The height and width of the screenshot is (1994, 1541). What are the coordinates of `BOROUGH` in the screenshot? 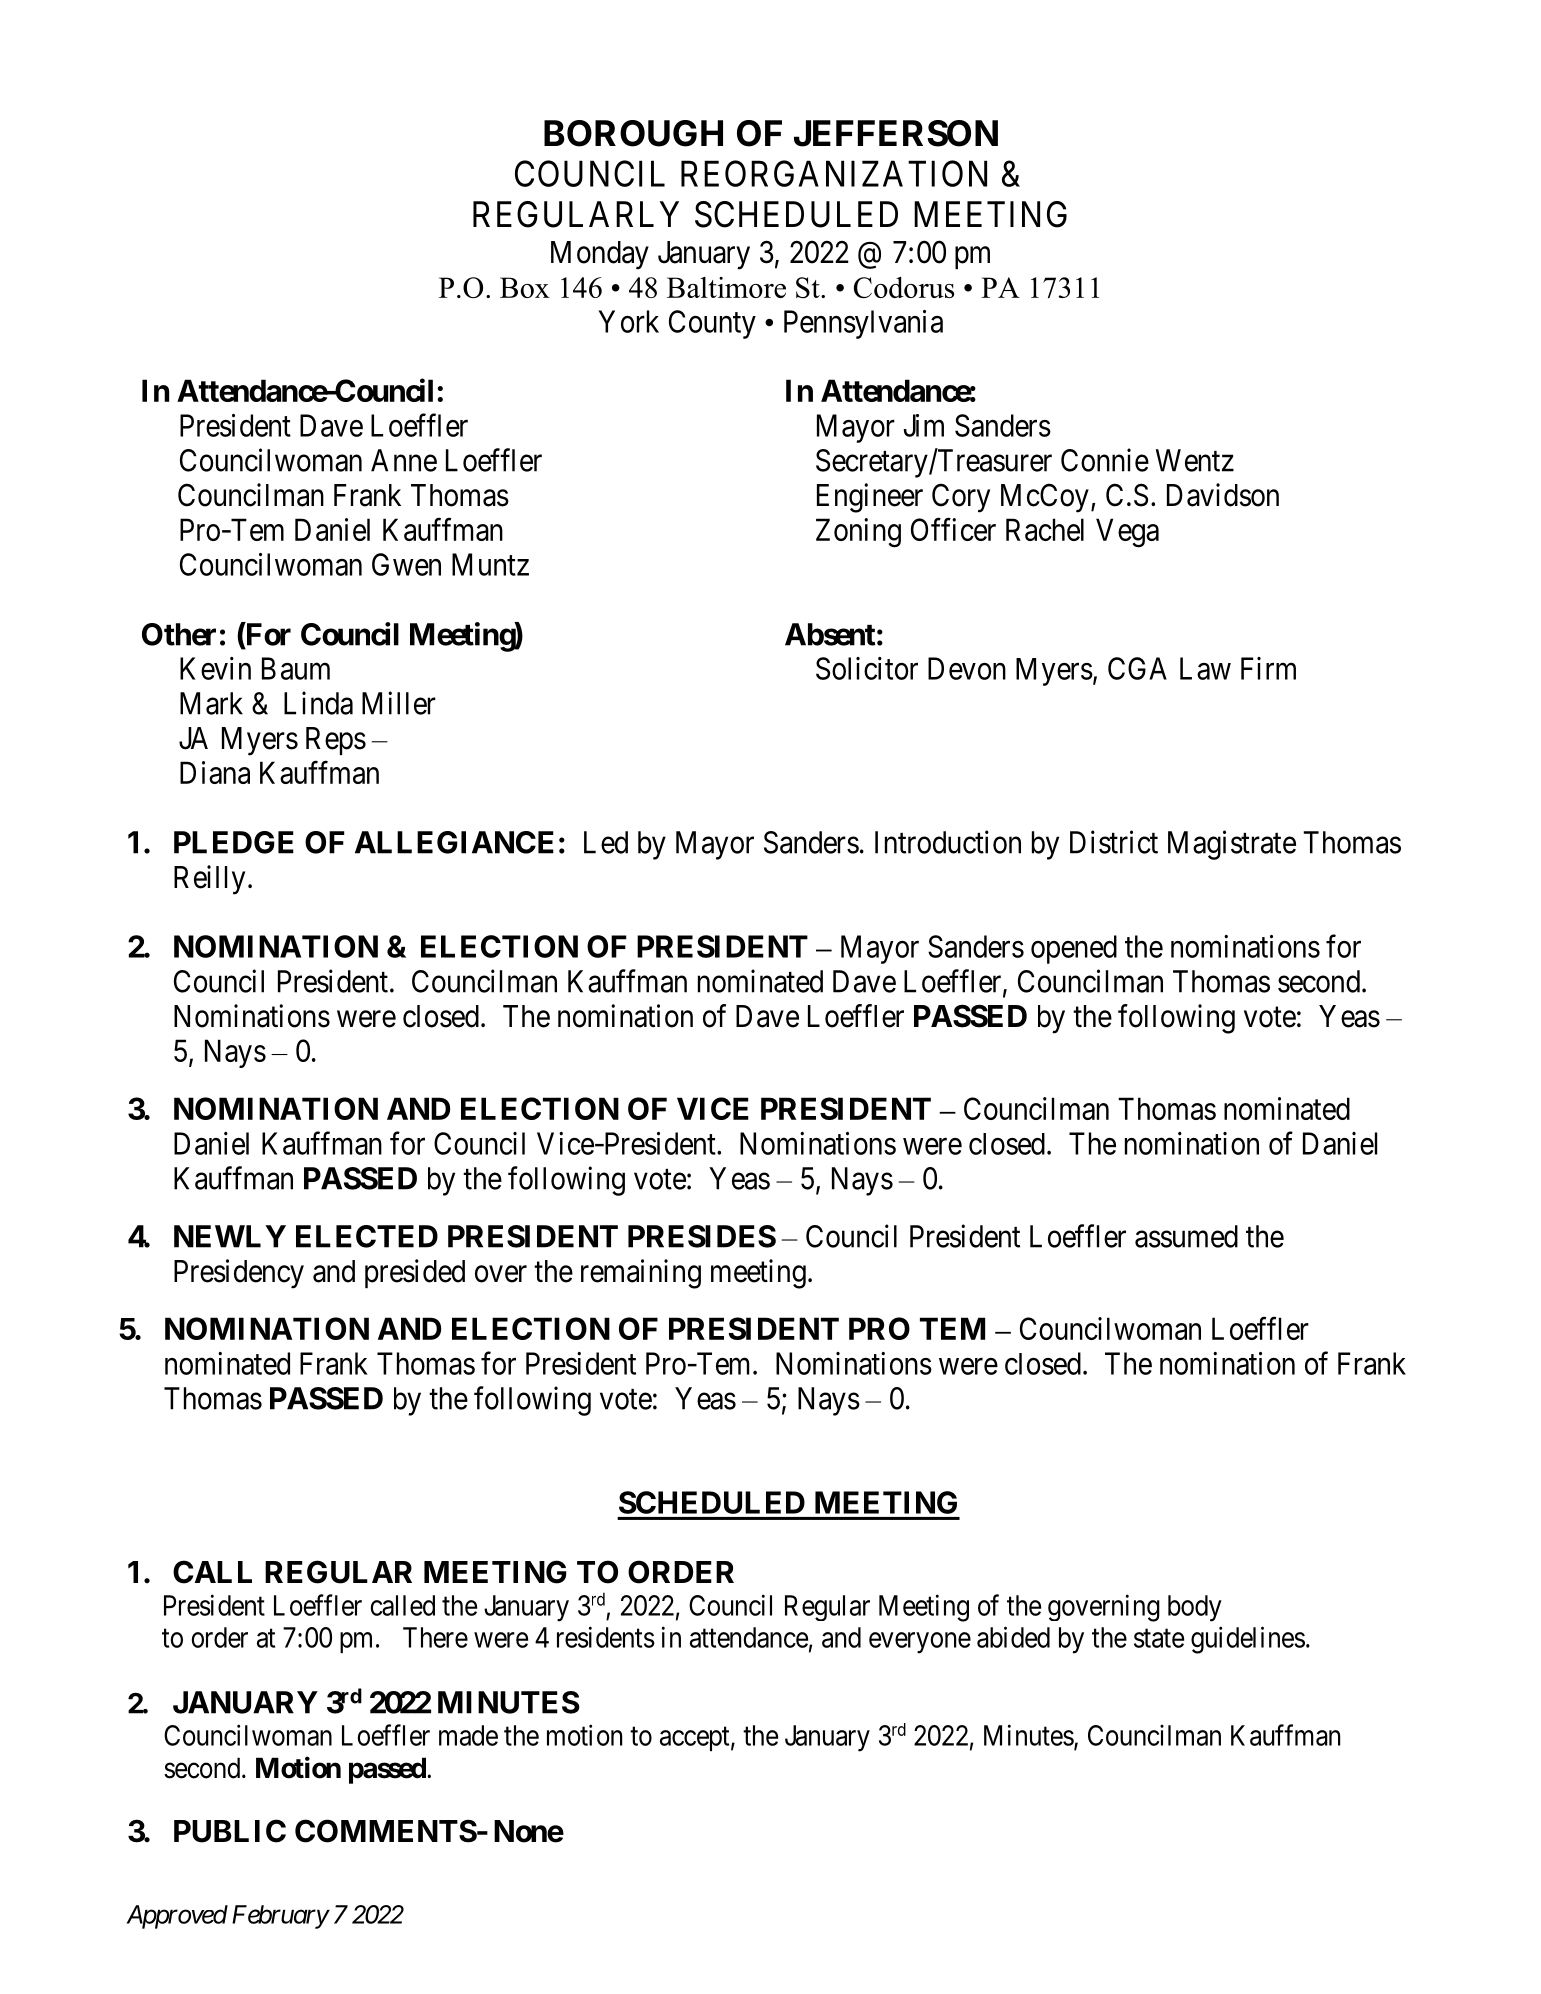 It's located at (633, 133).
